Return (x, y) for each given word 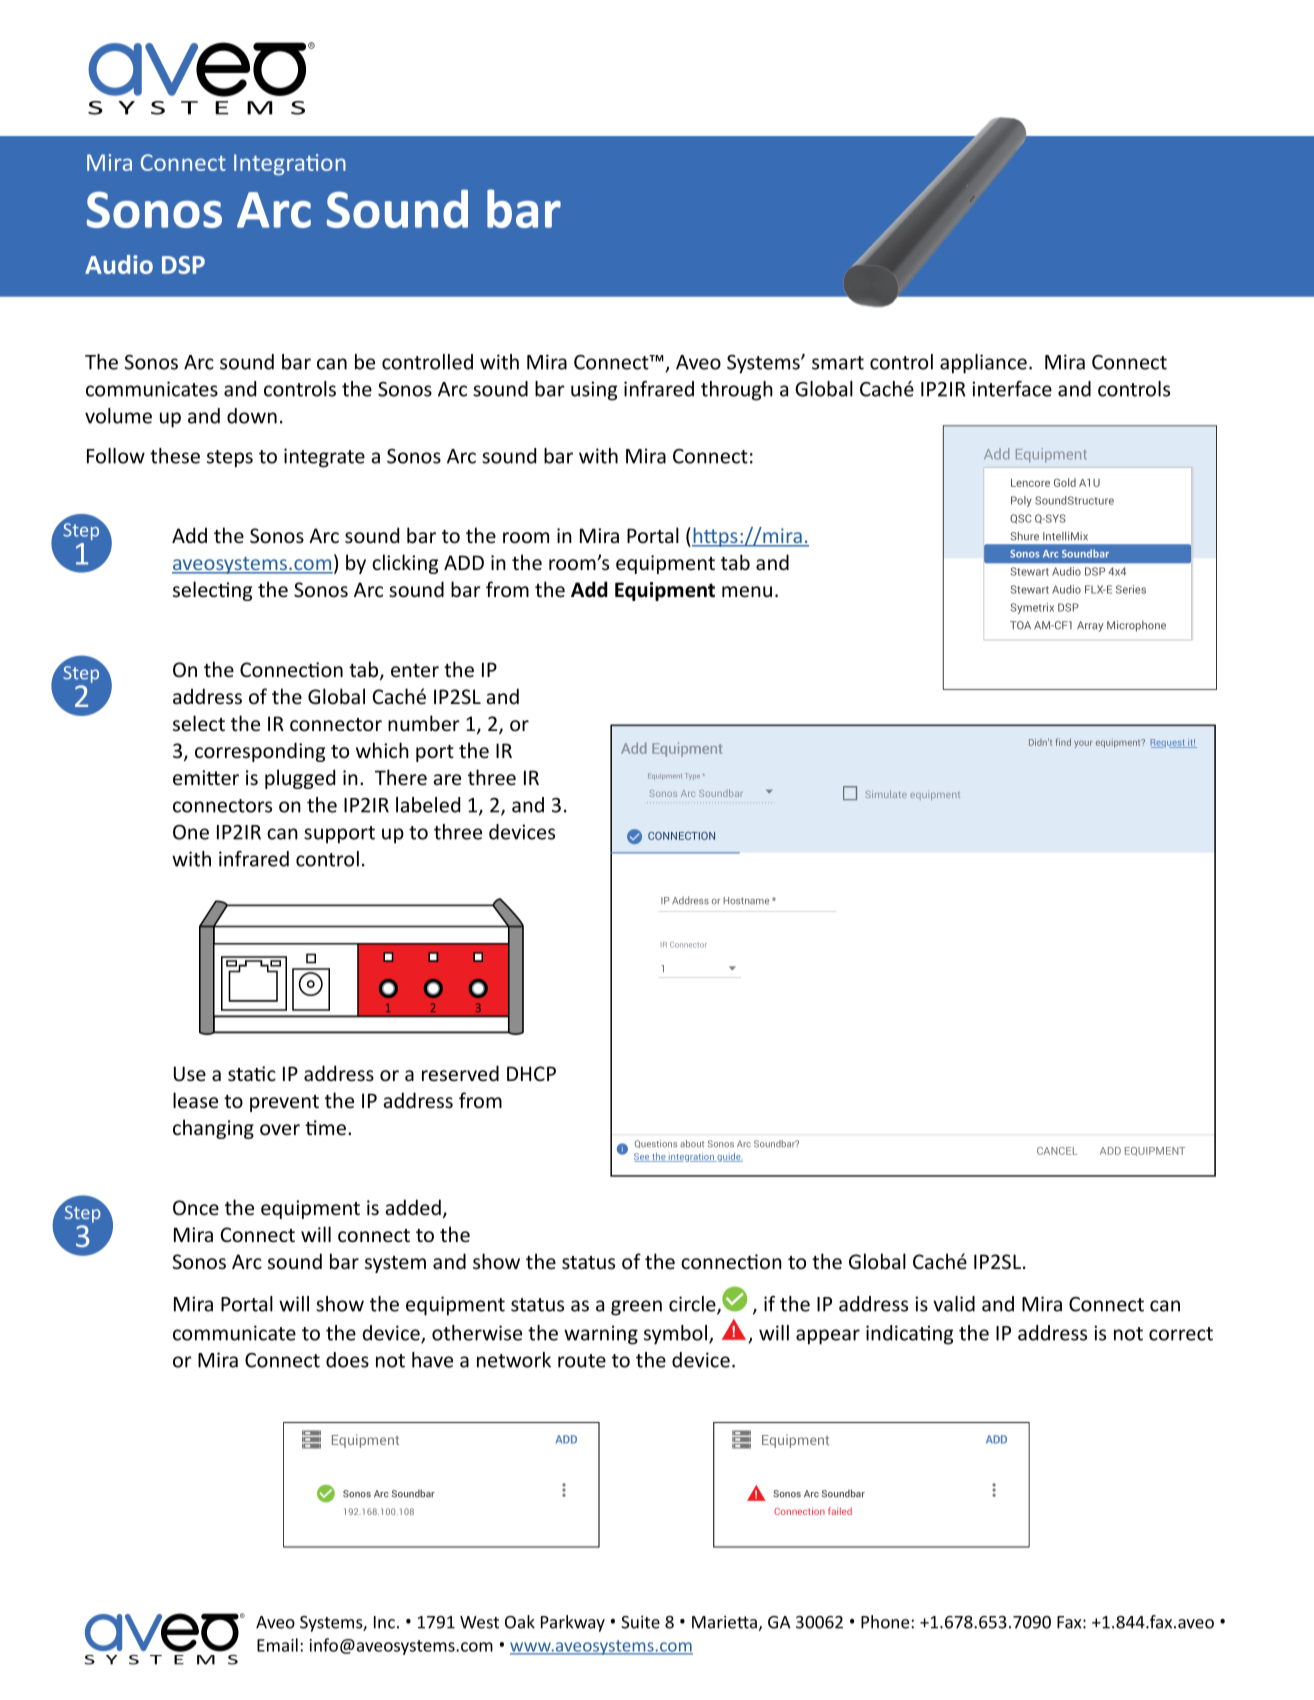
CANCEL (1057, 1151)
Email (277, 1645)
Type (692, 776)
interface (1012, 389)
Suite (640, 1622)
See (642, 1157)
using (594, 391)
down (252, 416)
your (1083, 744)
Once (196, 1208)
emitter (206, 778)
